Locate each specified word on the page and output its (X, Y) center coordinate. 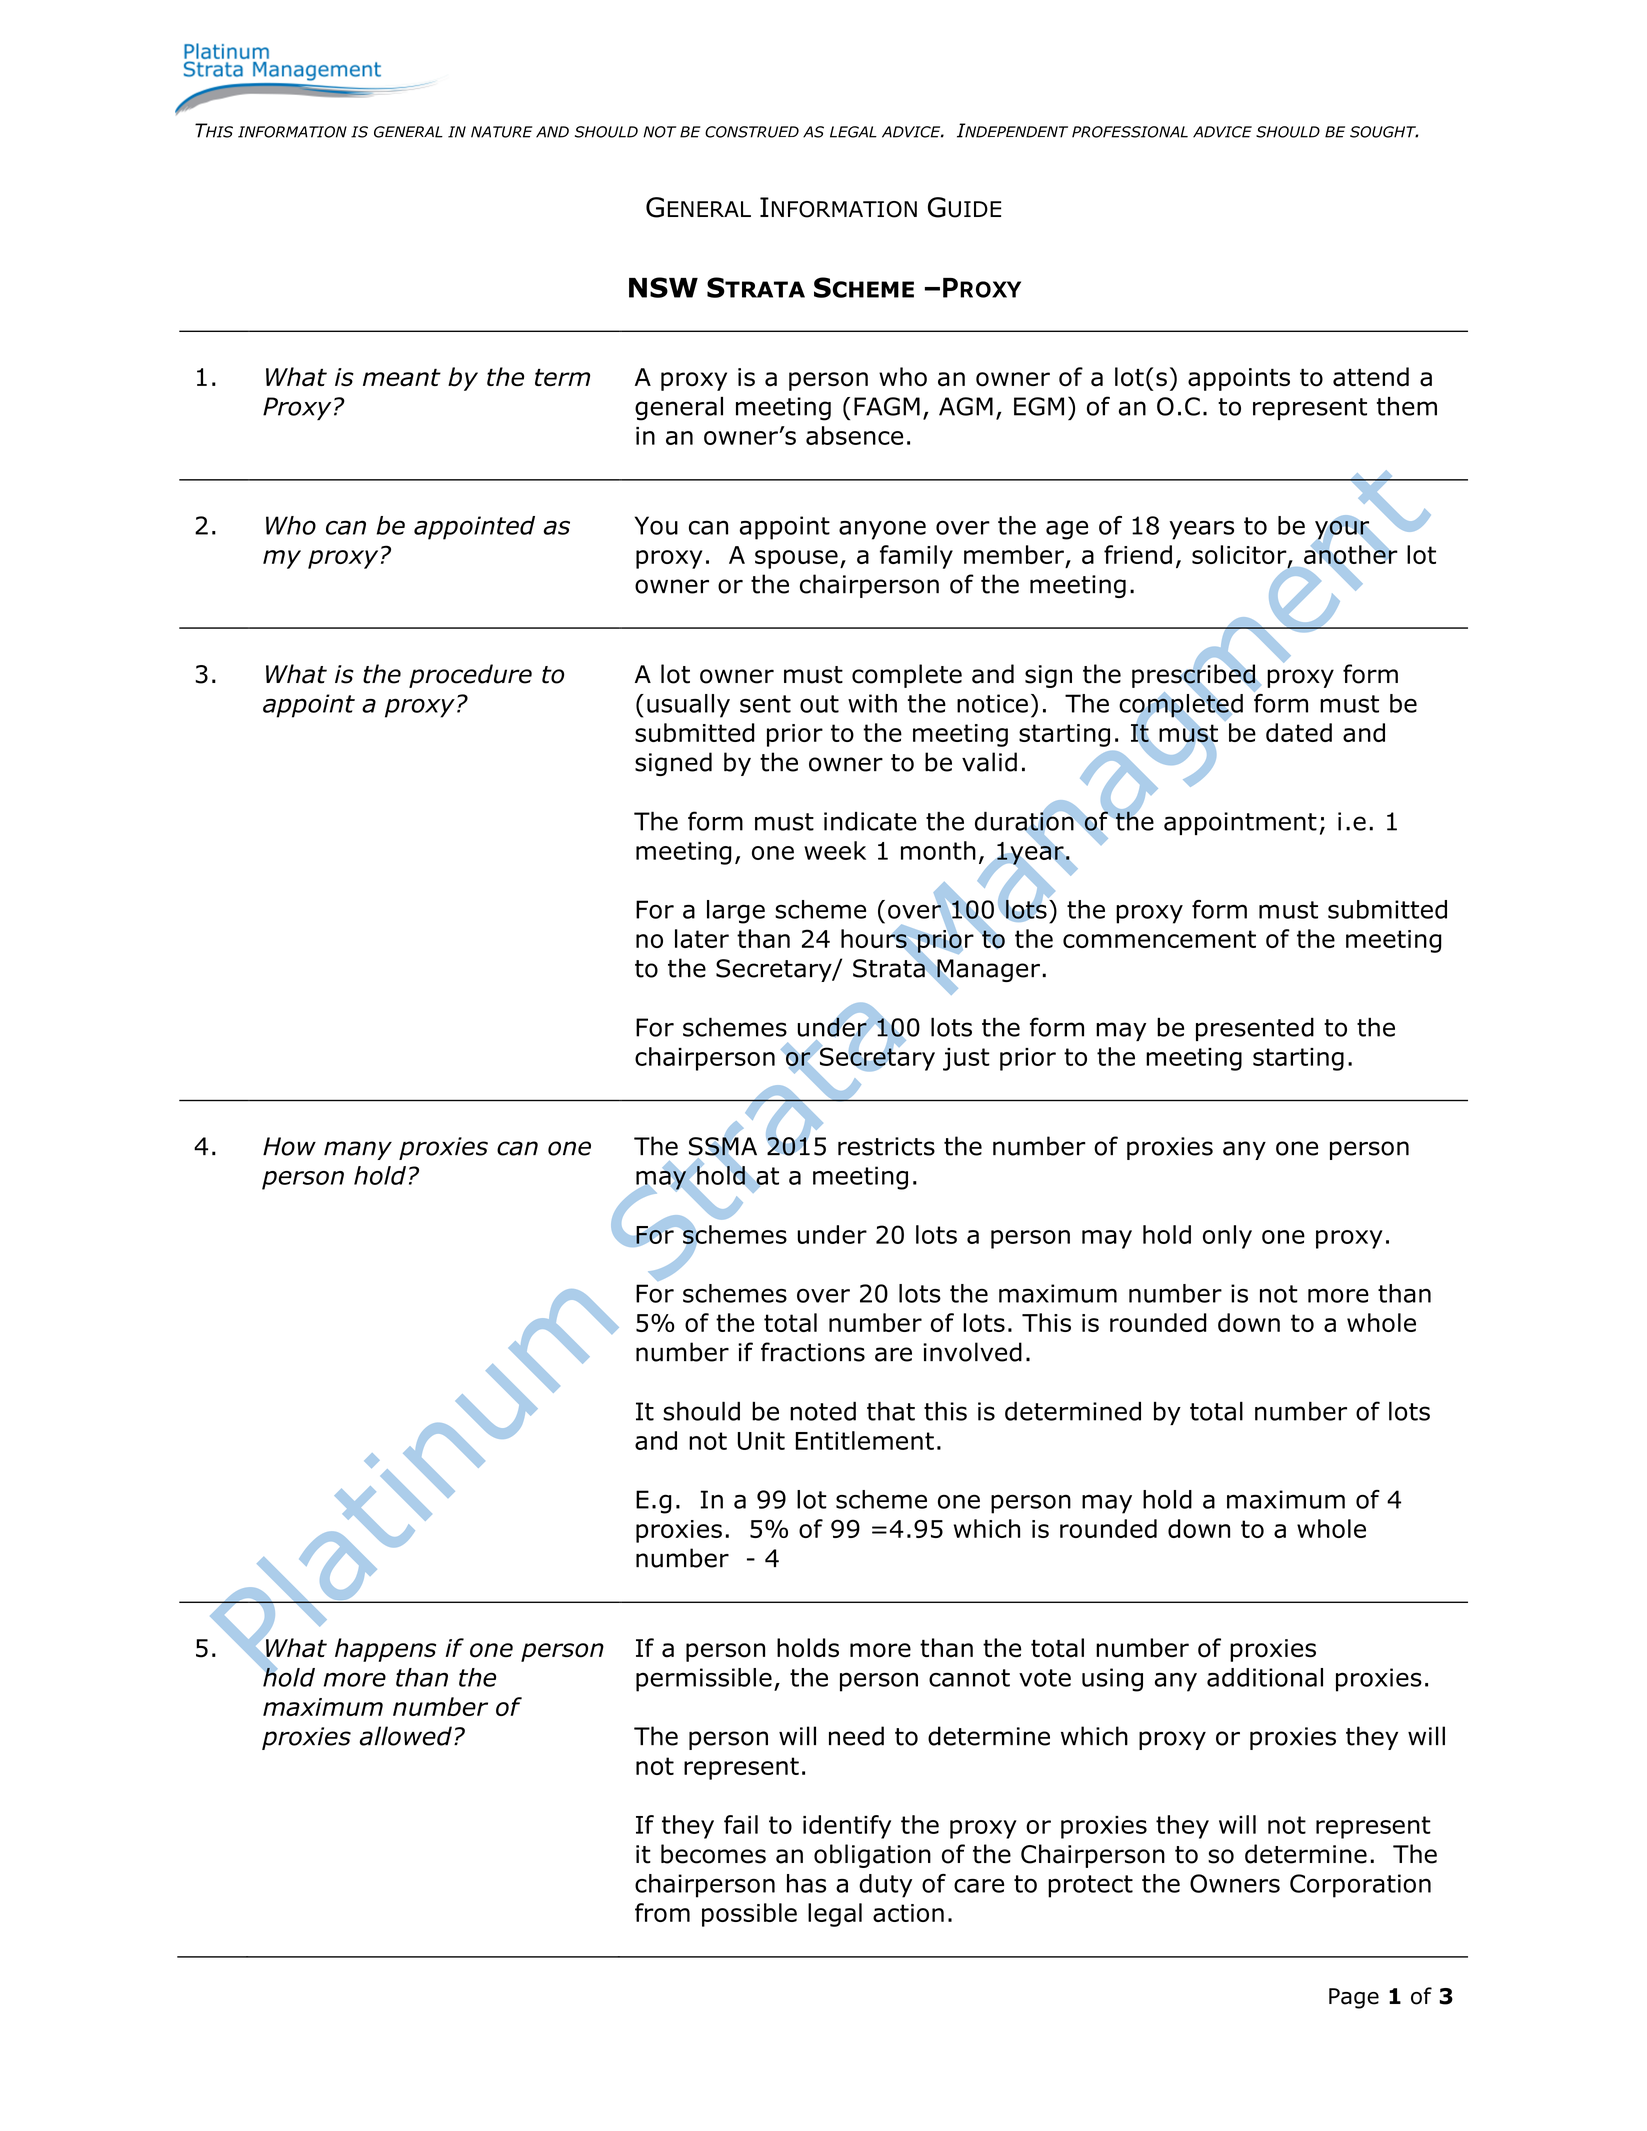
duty (885, 1886)
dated (1299, 732)
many (358, 1150)
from (662, 1912)
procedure (470, 676)
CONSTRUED (752, 132)
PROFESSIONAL (1130, 132)
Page (1354, 1998)
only (1227, 1237)
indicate (870, 821)
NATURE (501, 132)
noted (823, 1411)
